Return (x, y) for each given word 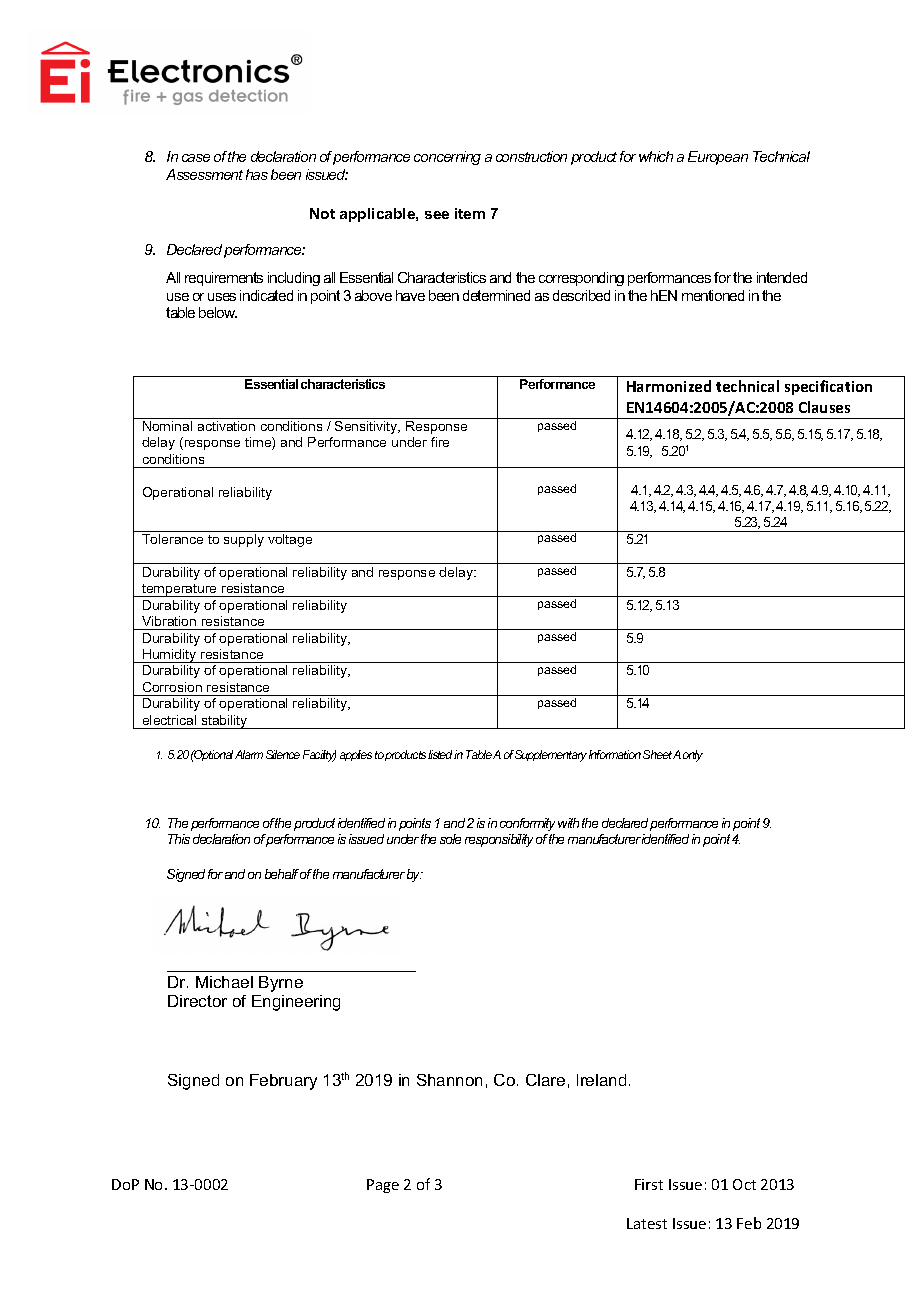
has (257, 174)
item (470, 213)
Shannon (449, 1080)
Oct (744, 1184)
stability (224, 722)
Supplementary (551, 756)
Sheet (659, 754)
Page (383, 1186)
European (718, 158)
